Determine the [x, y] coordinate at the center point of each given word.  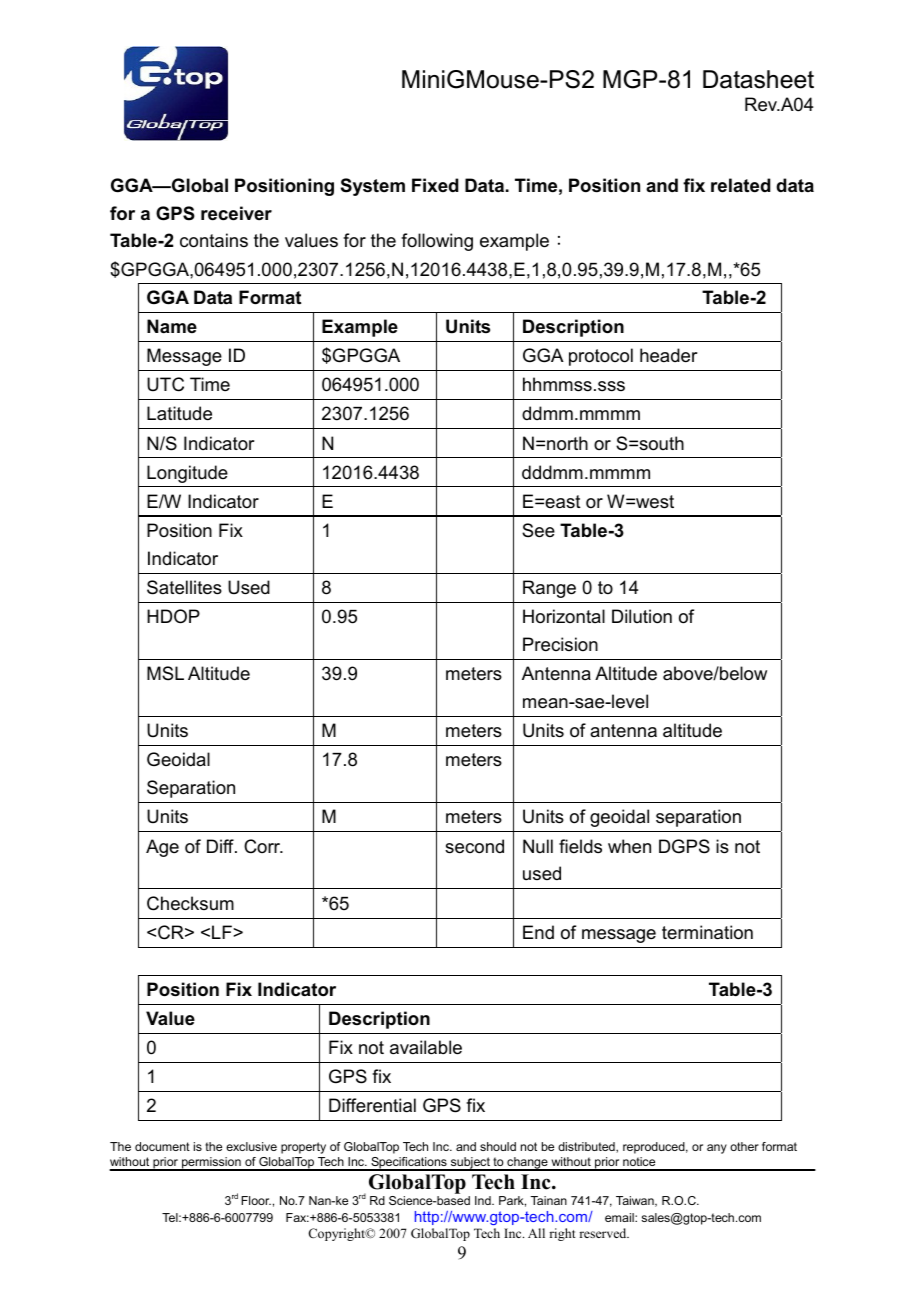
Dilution [642, 616]
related [741, 185]
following [437, 242]
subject [470, 1164]
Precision [560, 644]
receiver [236, 213]
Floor [256, 1200]
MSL [165, 673]
